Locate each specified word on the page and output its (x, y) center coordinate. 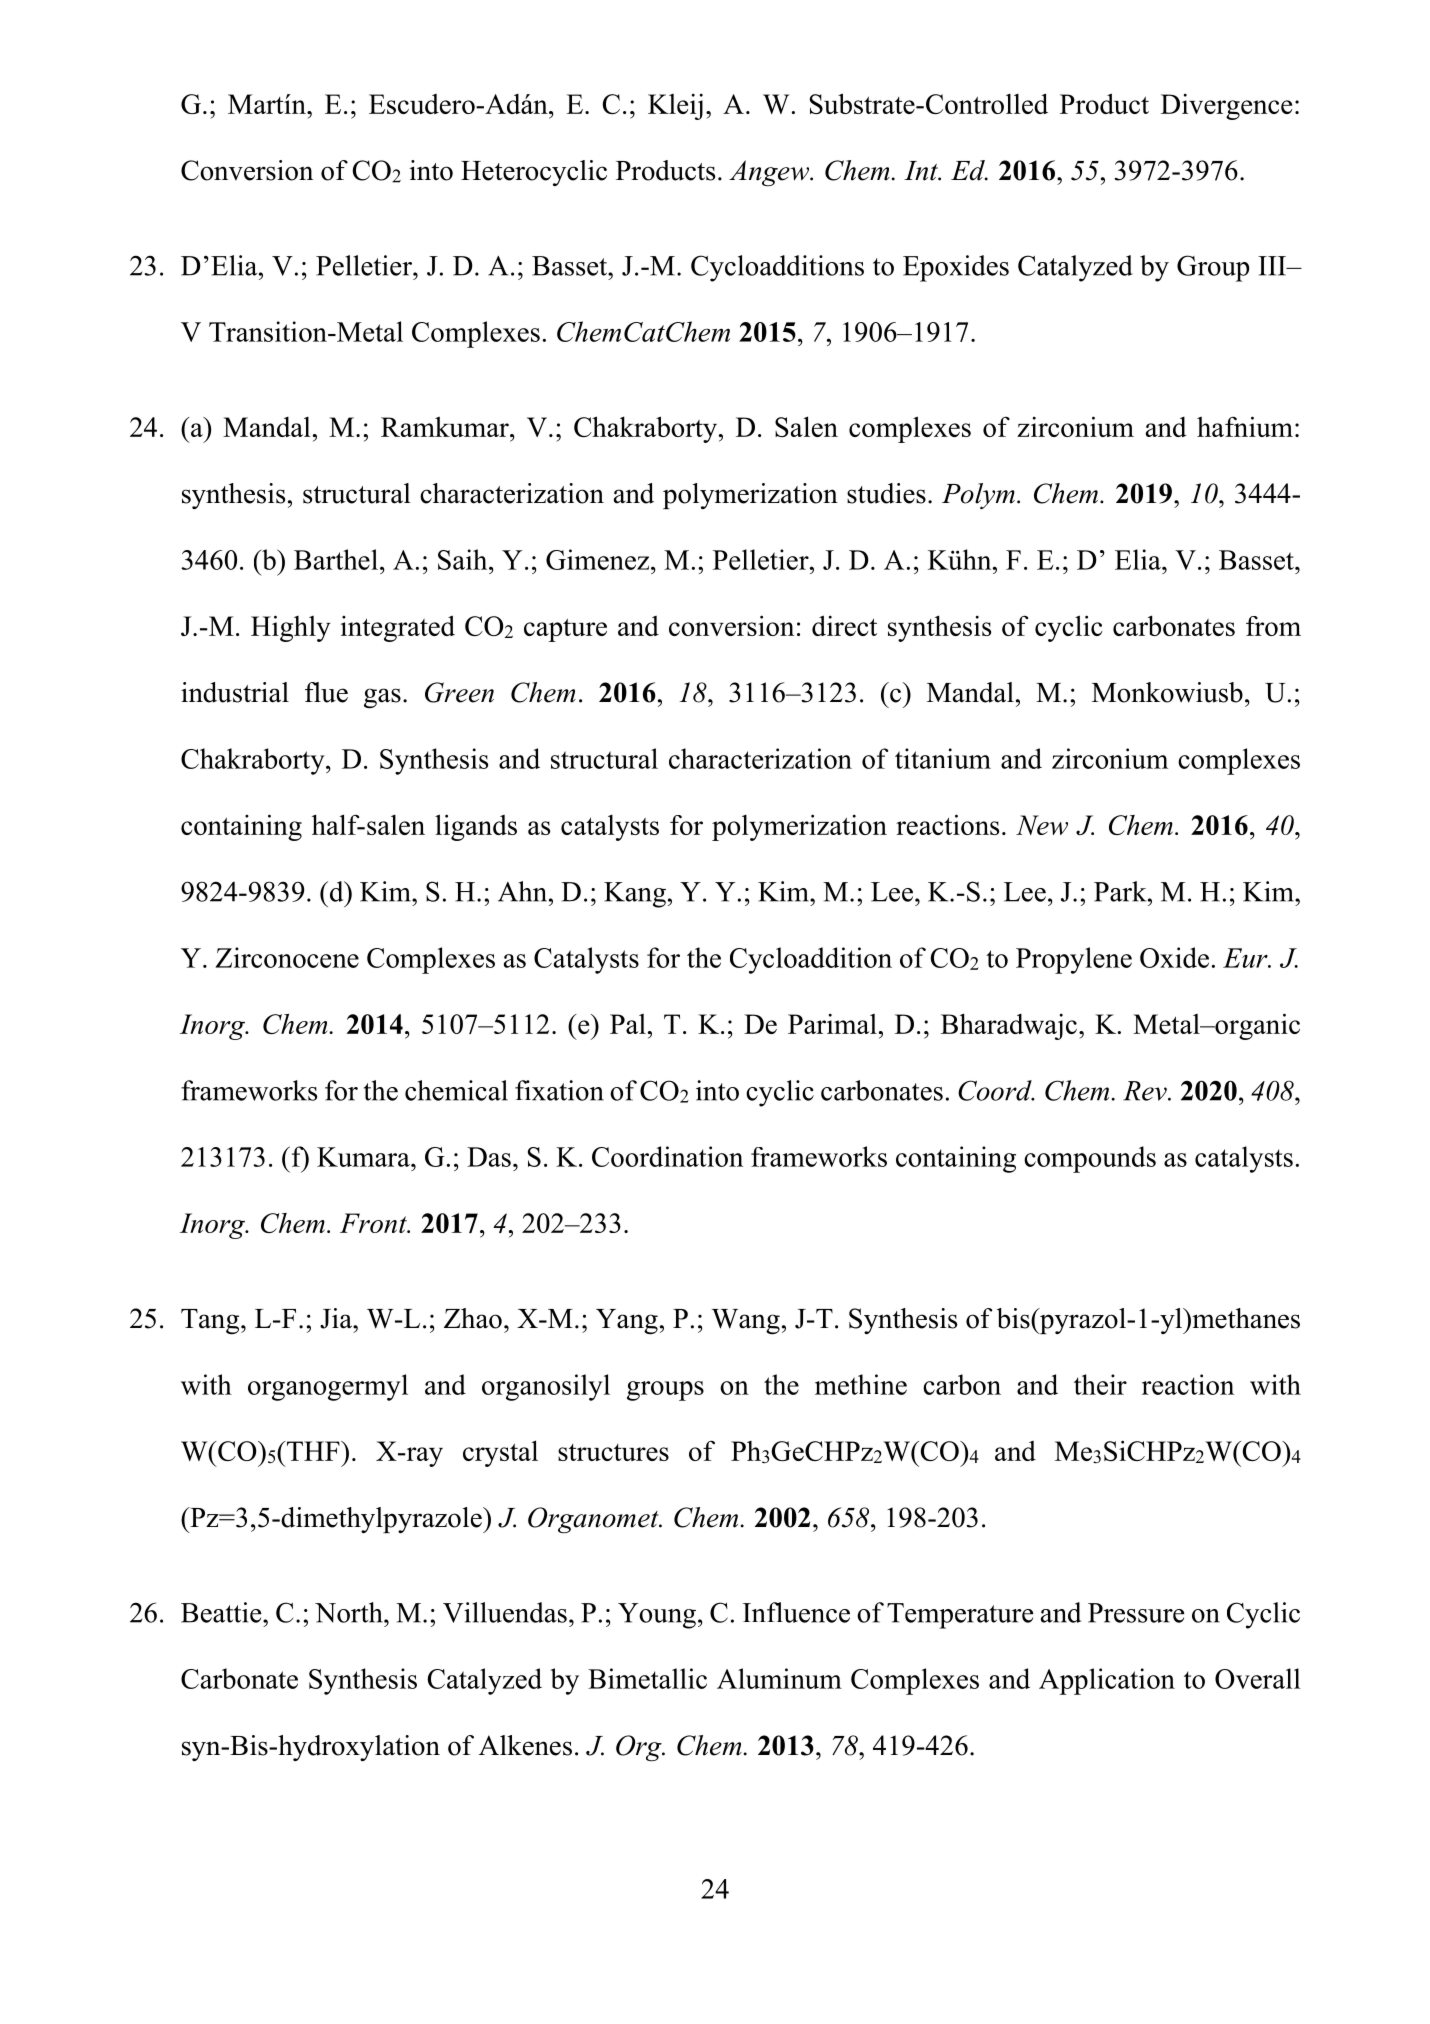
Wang (746, 1322)
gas (382, 698)
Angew (770, 173)
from (1273, 626)
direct (844, 625)
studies (886, 493)
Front (374, 1223)
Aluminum (779, 1678)
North (350, 1612)
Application (1107, 1681)
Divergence (1226, 106)
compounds (1090, 1159)
